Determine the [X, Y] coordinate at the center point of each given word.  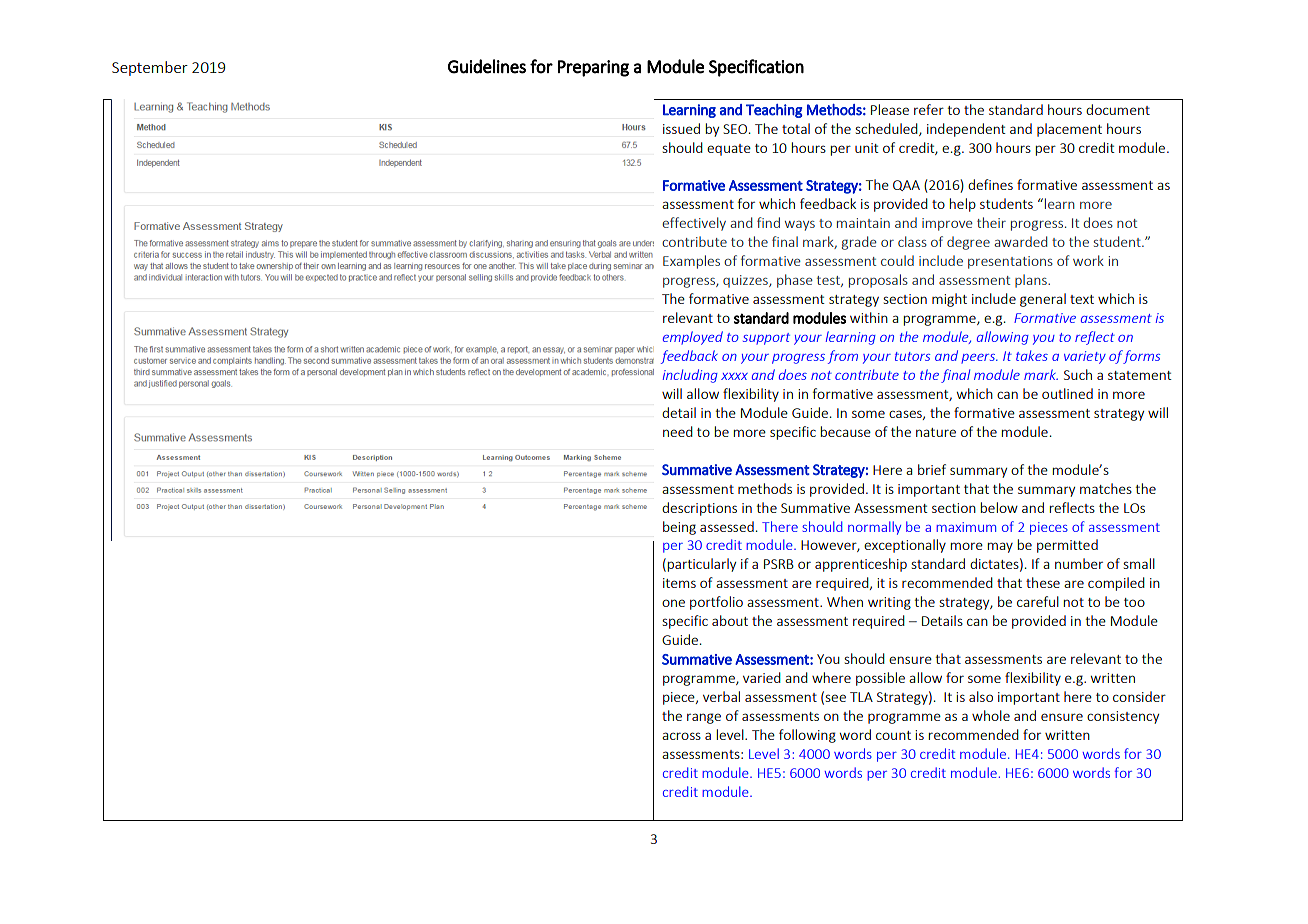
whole [991, 715]
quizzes [746, 281]
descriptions [699, 509]
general [1043, 300]
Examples [691, 262]
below [999, 507]
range [704, 718]
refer [929, 109]
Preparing [593, 68]
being [679, 528]
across [681, 736]
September [150, 68]
